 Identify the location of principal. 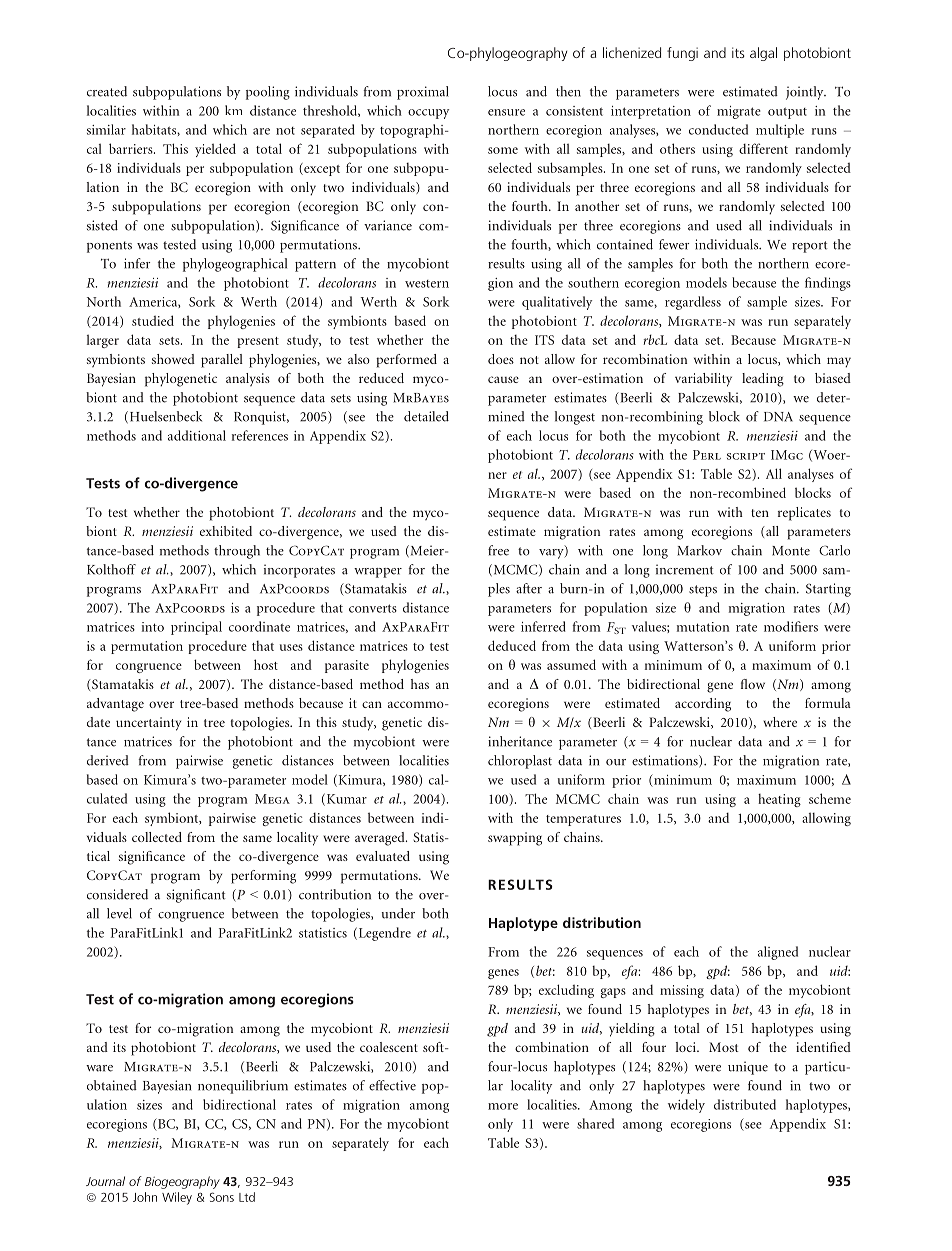
(196, 628).
